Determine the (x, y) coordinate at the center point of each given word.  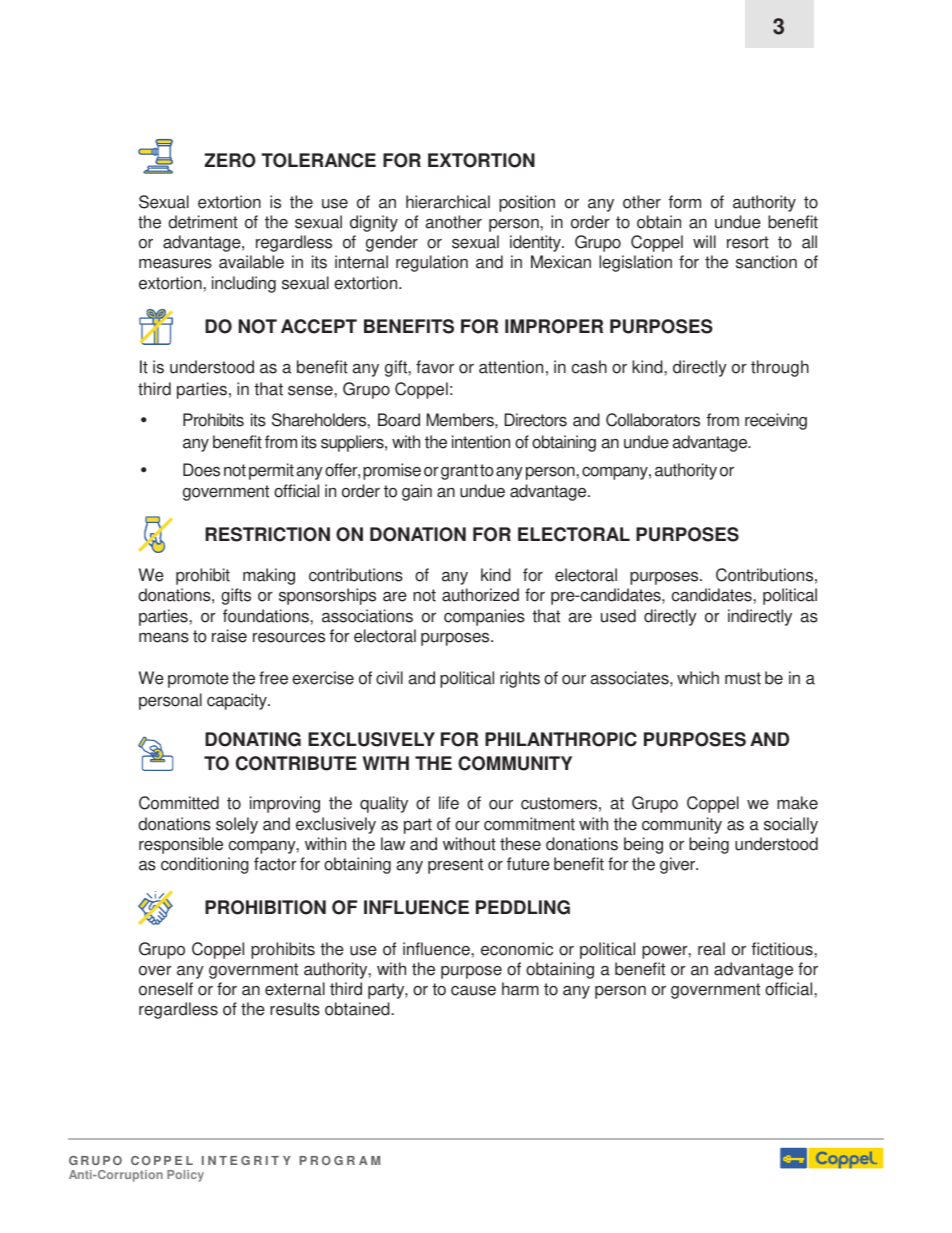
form (685, 202)
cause (473, 991)
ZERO (230, 160)
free (273, 678)
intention (481, 442)
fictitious (783, 949)
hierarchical (448, 202)
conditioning (205, 865)
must (743, 678)
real (711, 949)
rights (520, 679)
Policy (185, 1176)
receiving (776, 421)
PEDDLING (523, 907)
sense (311, 391)
